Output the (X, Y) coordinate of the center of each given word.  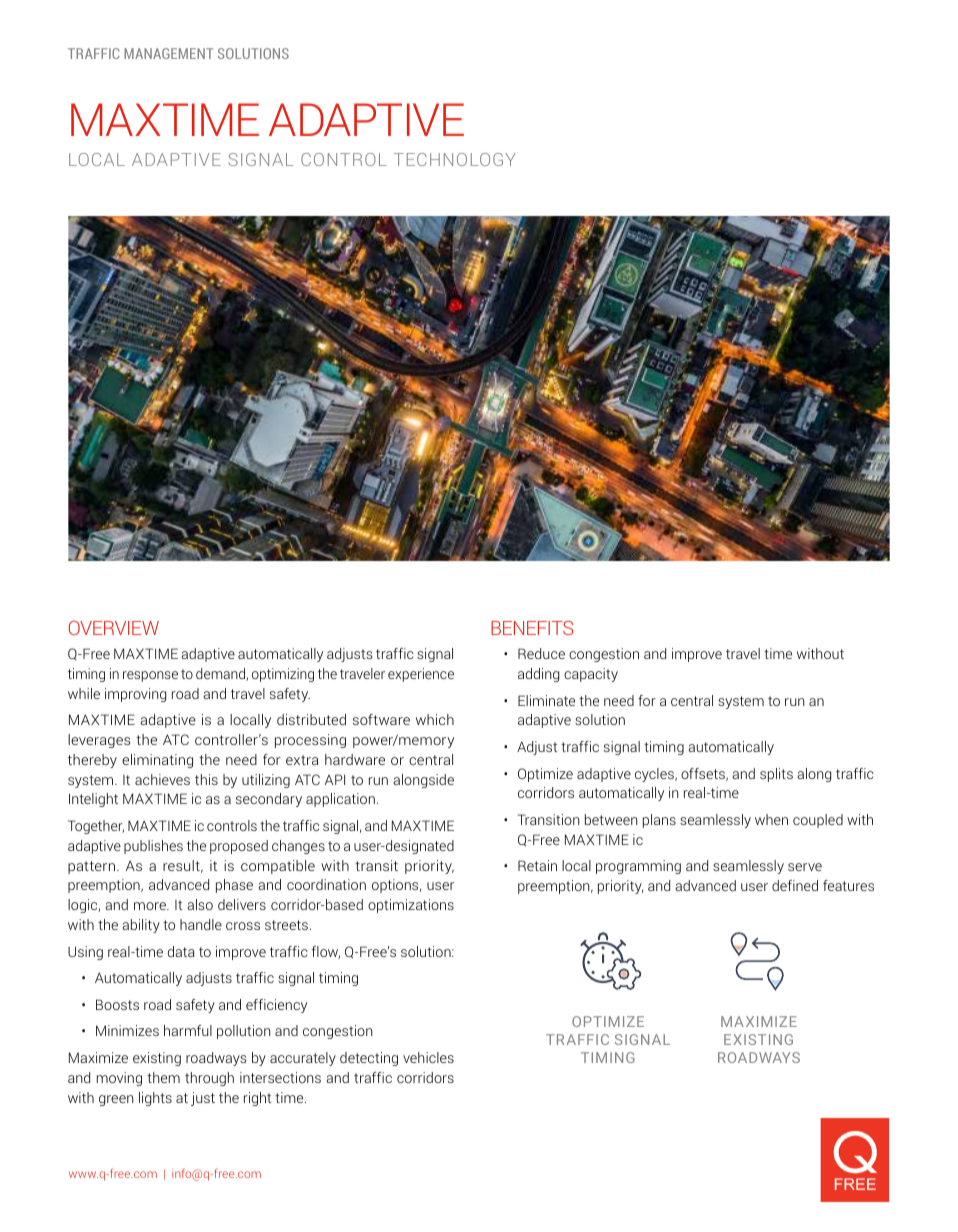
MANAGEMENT (169, 53)
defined (795, 885)
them (163, 1077)
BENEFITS (532, 628)
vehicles (428, 1057)
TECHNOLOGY (455, 159)
